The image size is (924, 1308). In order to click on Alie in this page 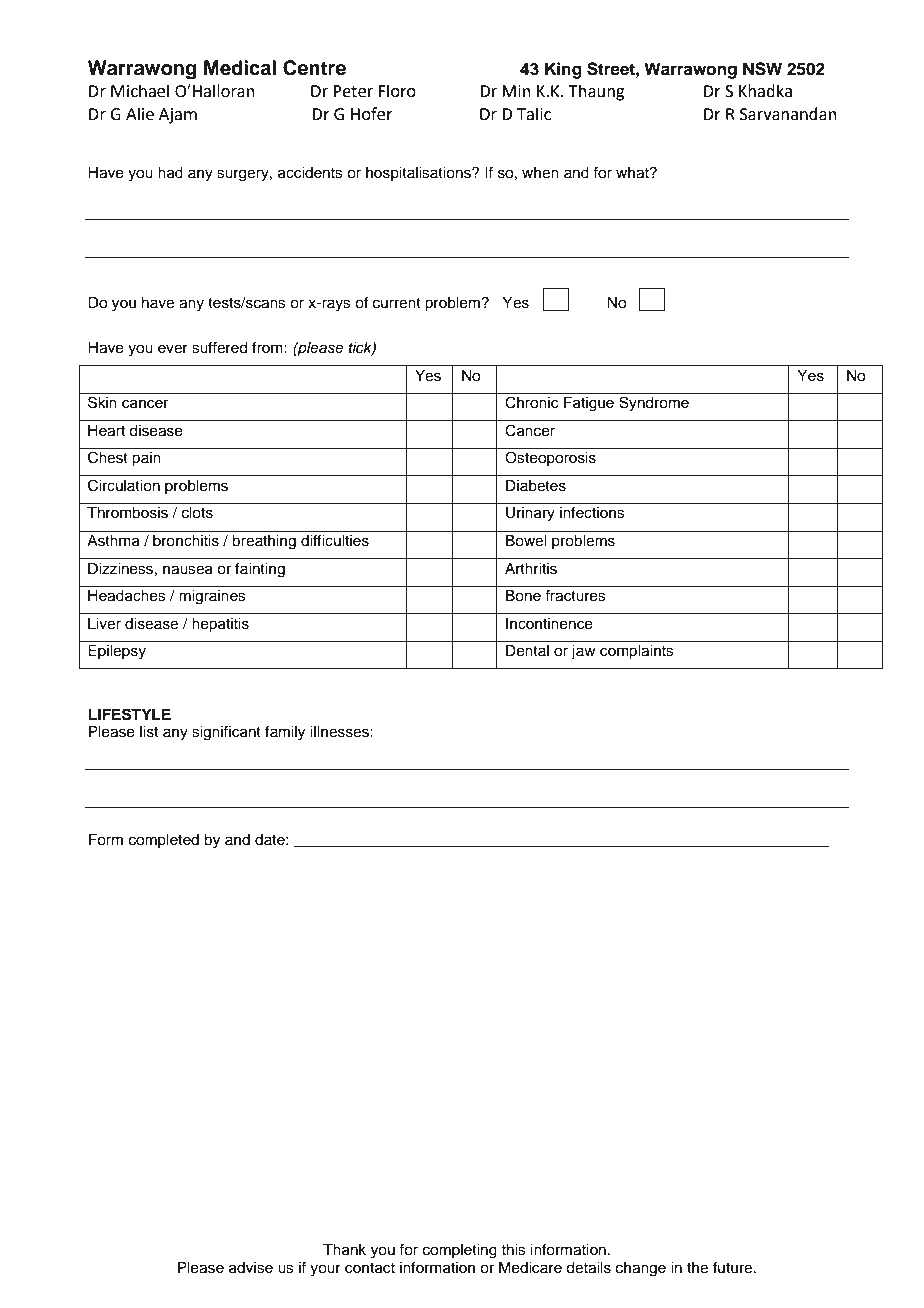, I will do `click(140, 114)`.
